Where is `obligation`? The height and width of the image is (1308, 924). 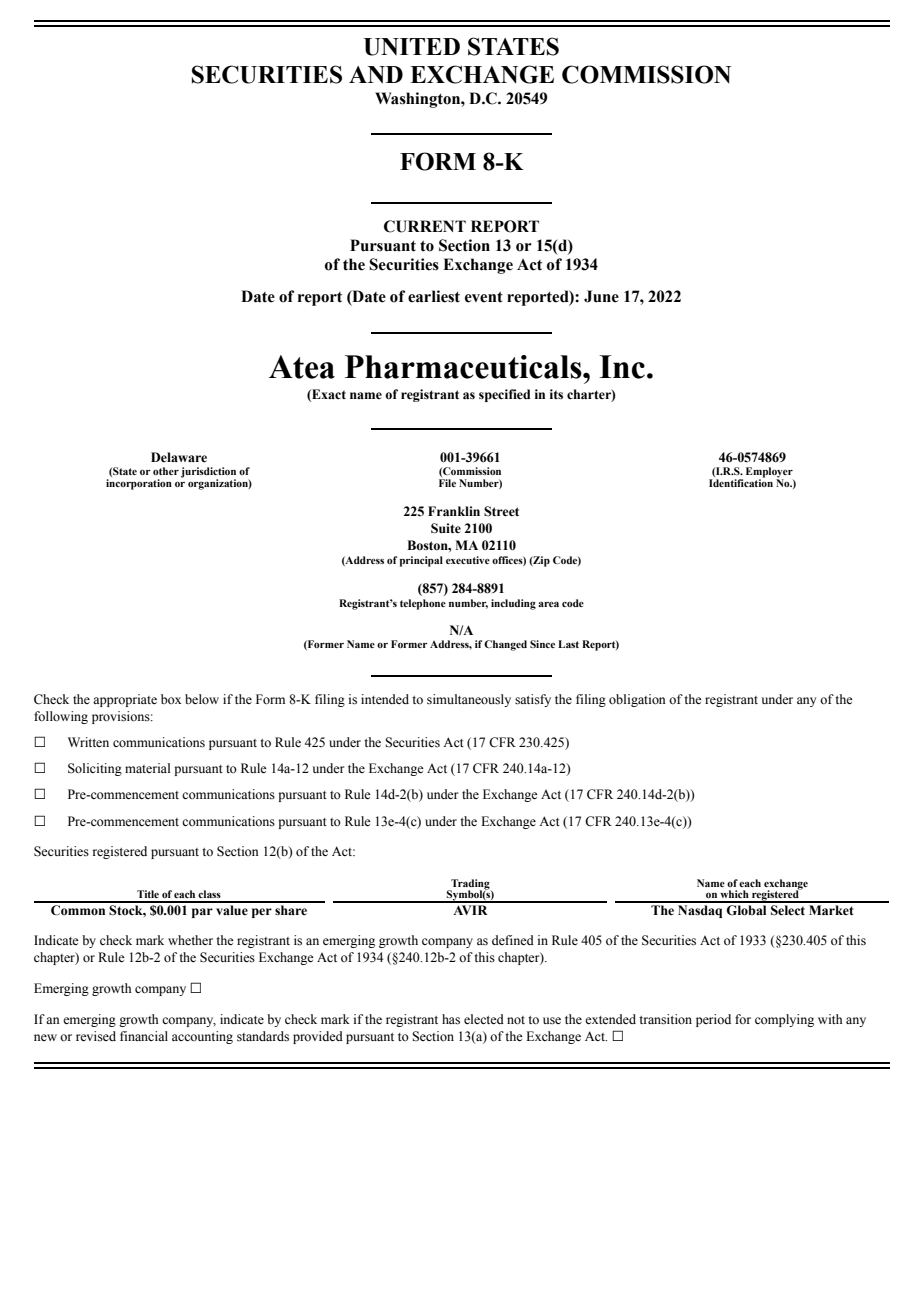 obligation is located at coordinates (637, 700).
